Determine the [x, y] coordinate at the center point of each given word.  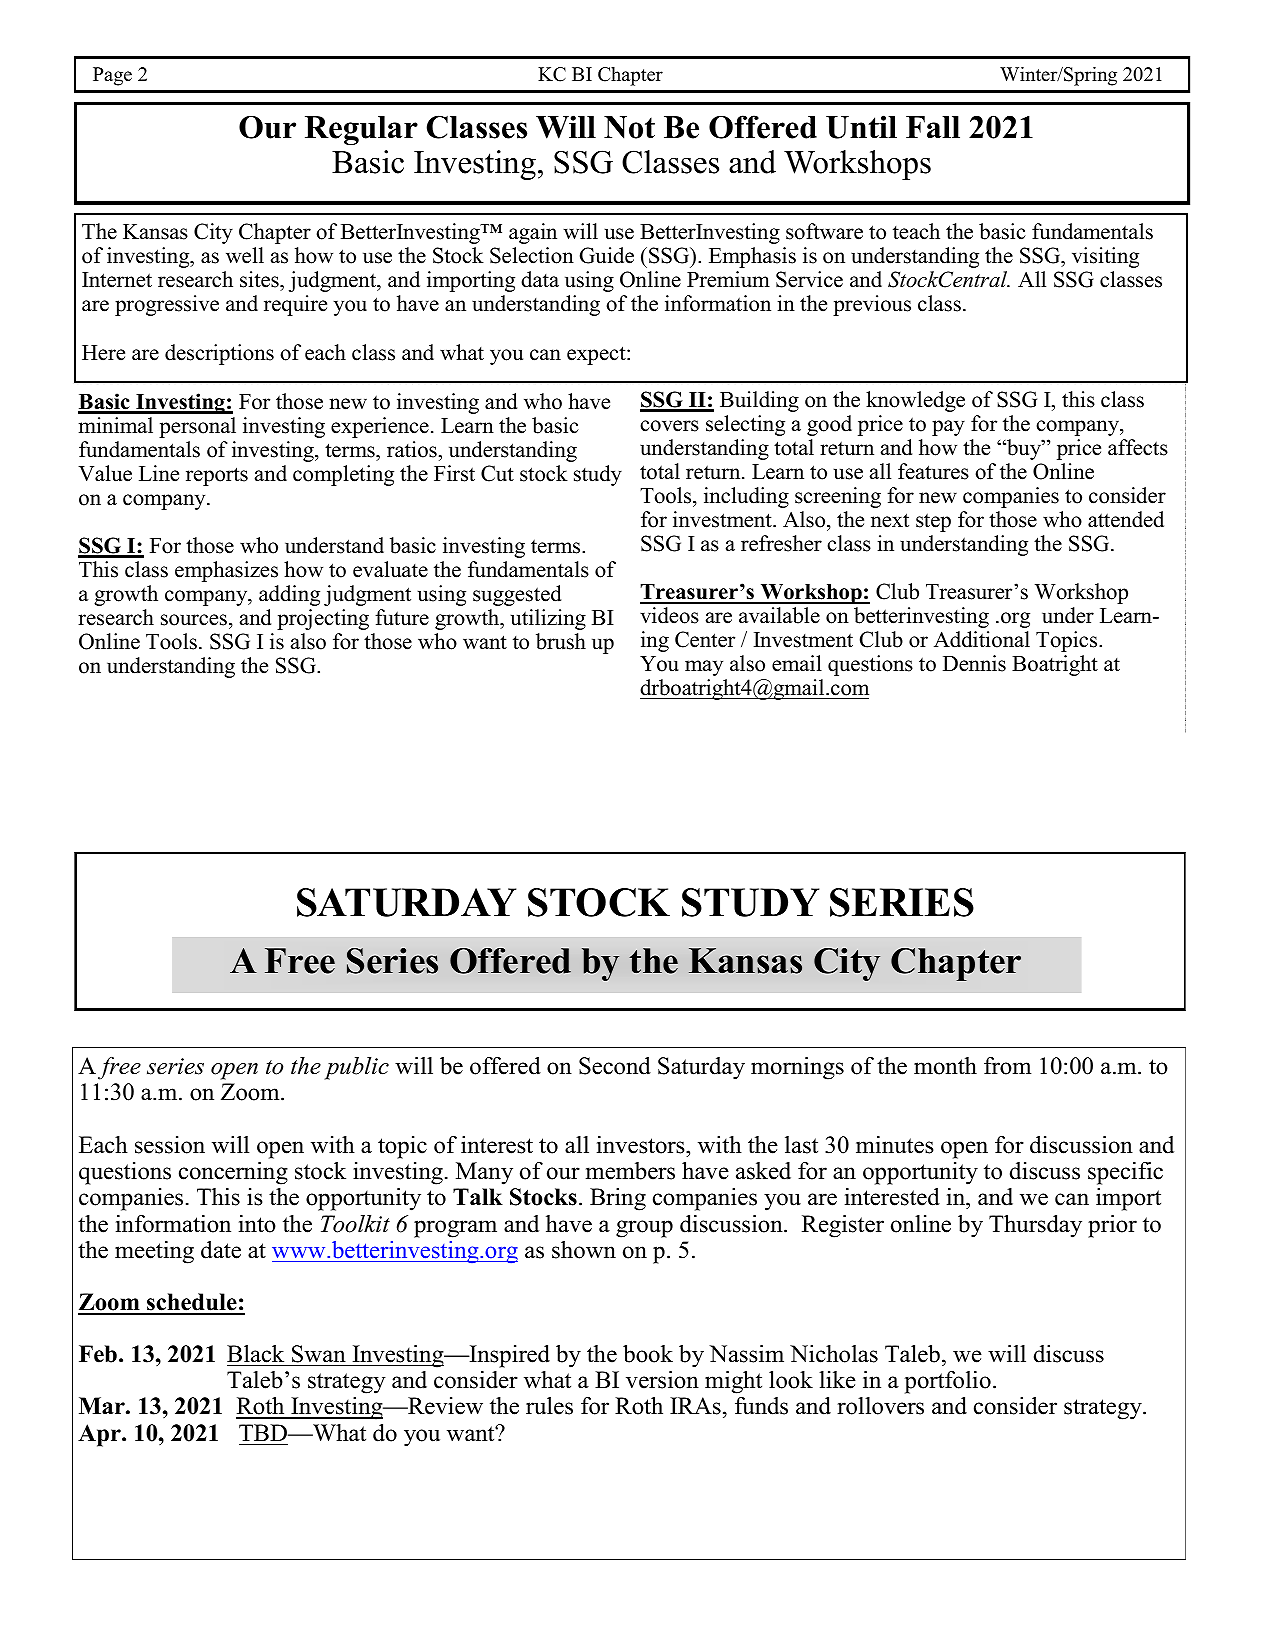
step [933, 522]
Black [255, 1354]
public [356, 1068]
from [1007, 1066]
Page [112, 76]
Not [629, 127]
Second [615, 1066]
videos [669, 615]
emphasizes [226, 571]
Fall [933, 127]
